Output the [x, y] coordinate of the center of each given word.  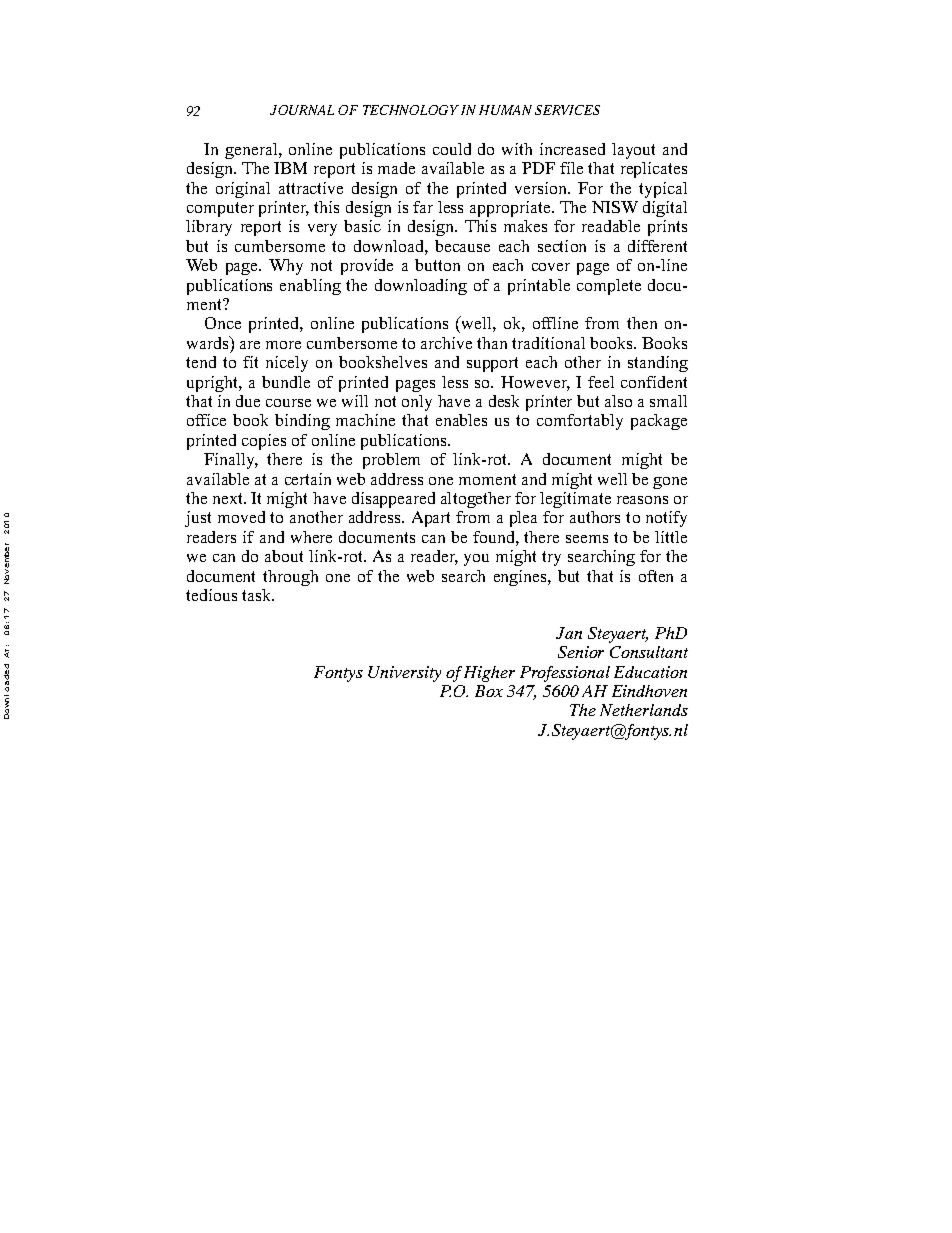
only [417, 403]
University [404, 674]
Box [489, 691]
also [618, 401]
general [252, 151]
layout [633, 151]
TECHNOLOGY [411, 110]
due [248, 401]
